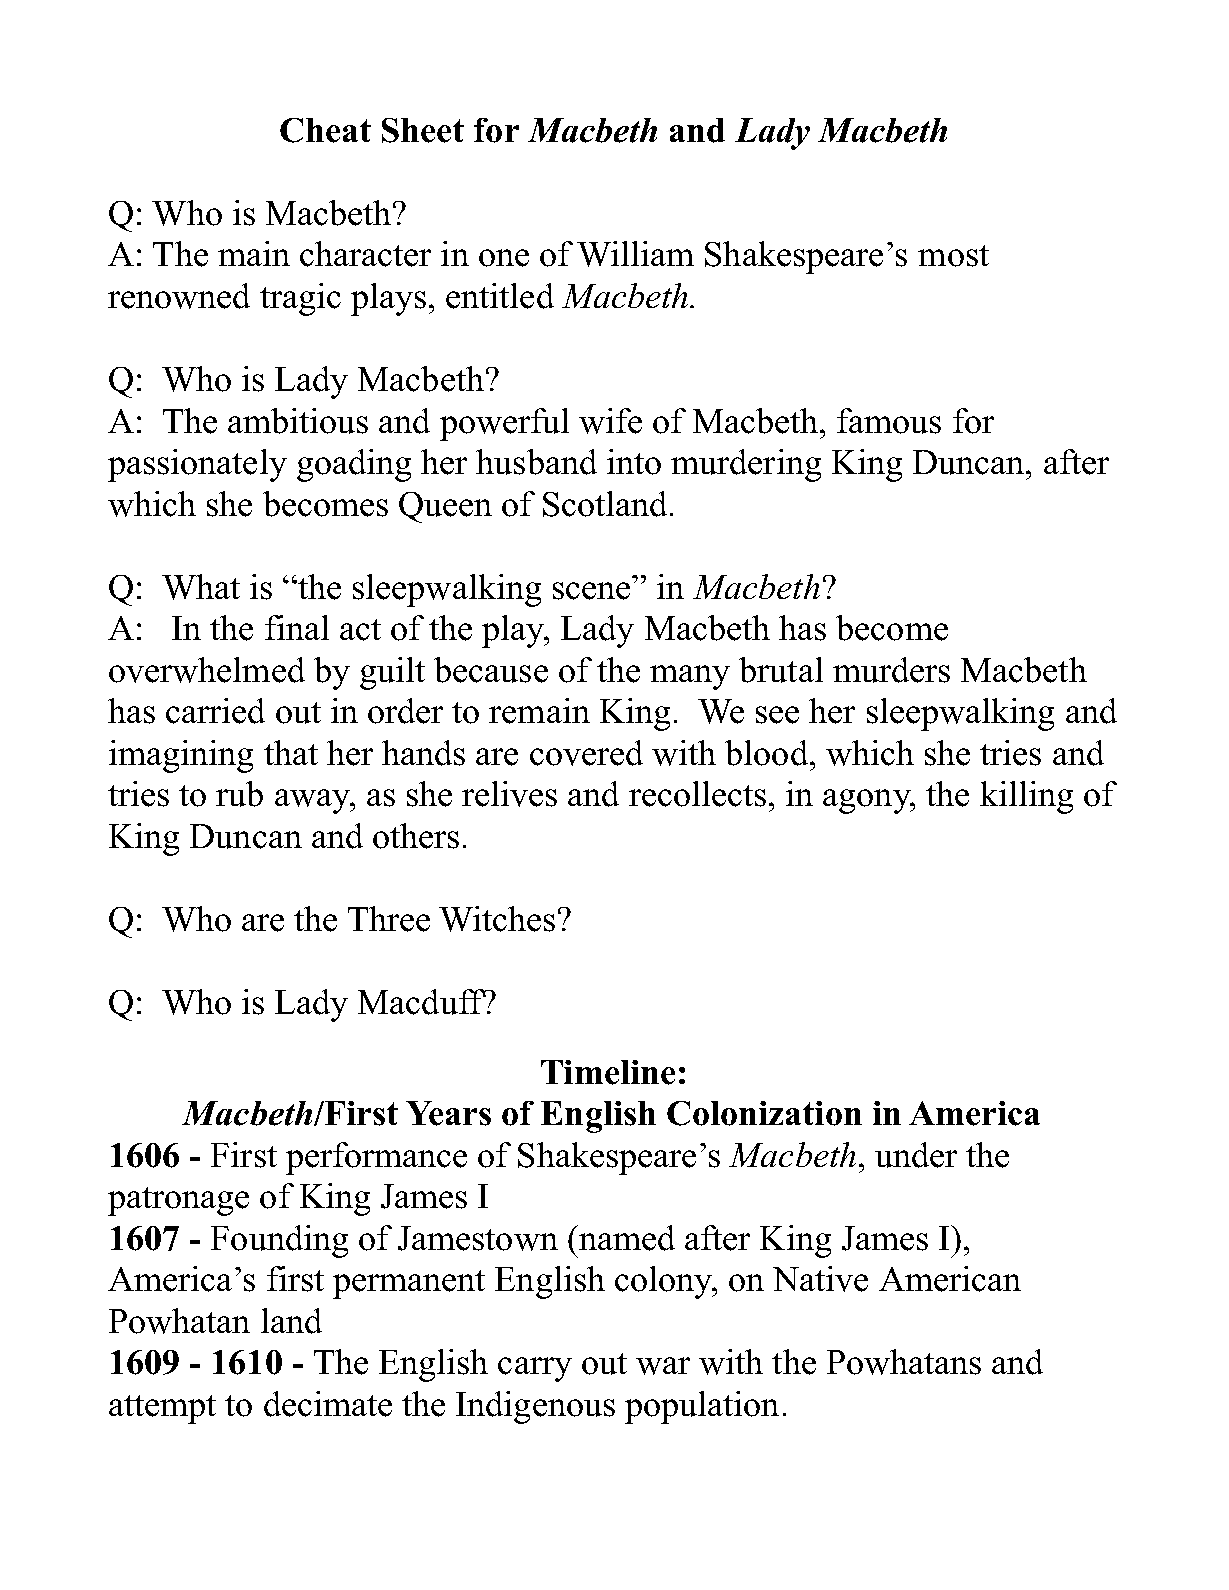 Image resolution: width=1229 pixels, height=1590 pixels. What do you see at coordinates (291, 752) in the screenshot?
I see `that` at bounding box center [291, 752].
